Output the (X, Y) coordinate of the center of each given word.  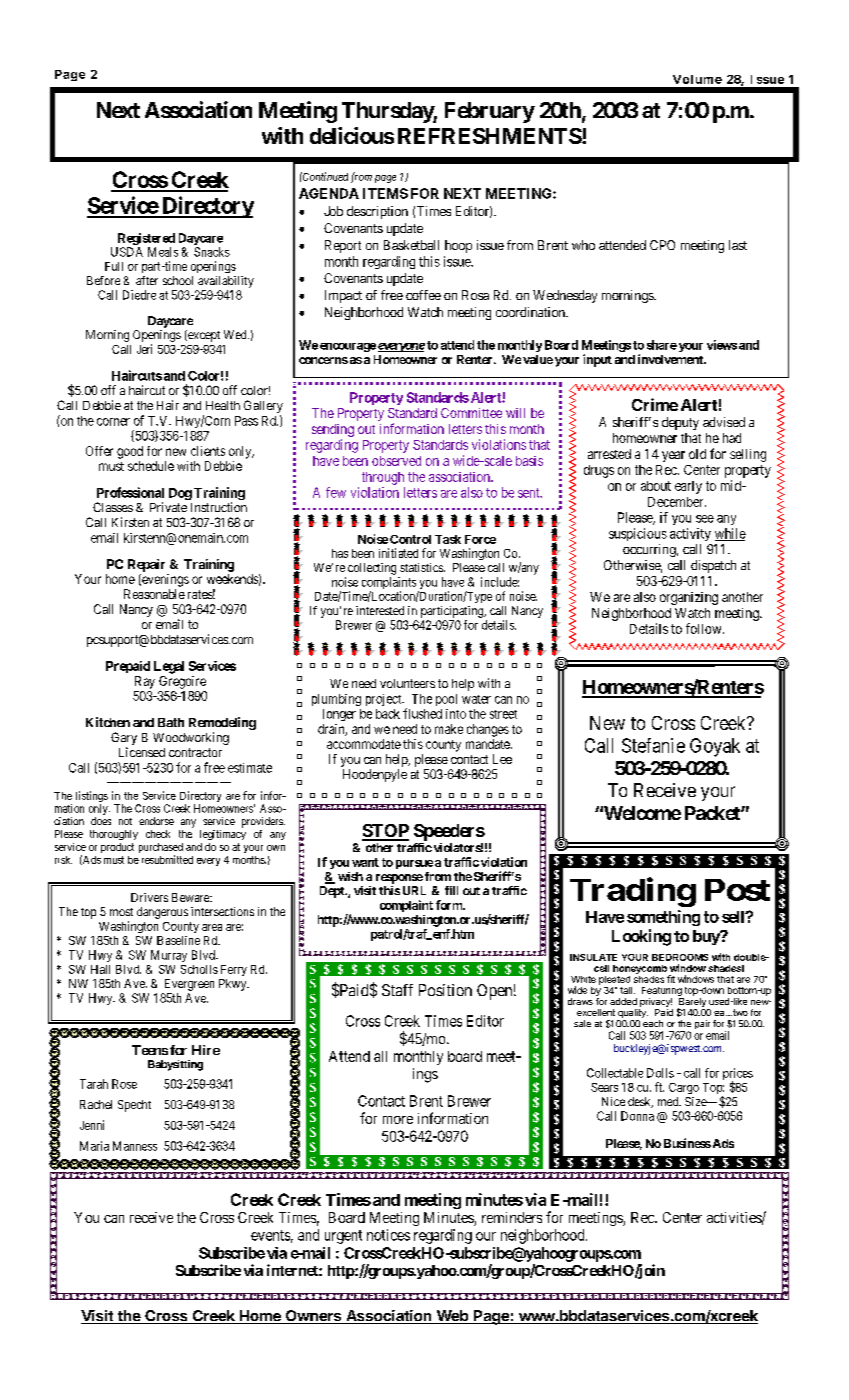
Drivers (149, 897)
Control (410, 539)
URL (414, 890)
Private (168, 507)
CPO (662, 245)
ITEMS (385, 193)
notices (388, 1235)
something (663, 918)
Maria (94, 1146)
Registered (146, 239)
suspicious (638, 534)
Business (687, 1143)
